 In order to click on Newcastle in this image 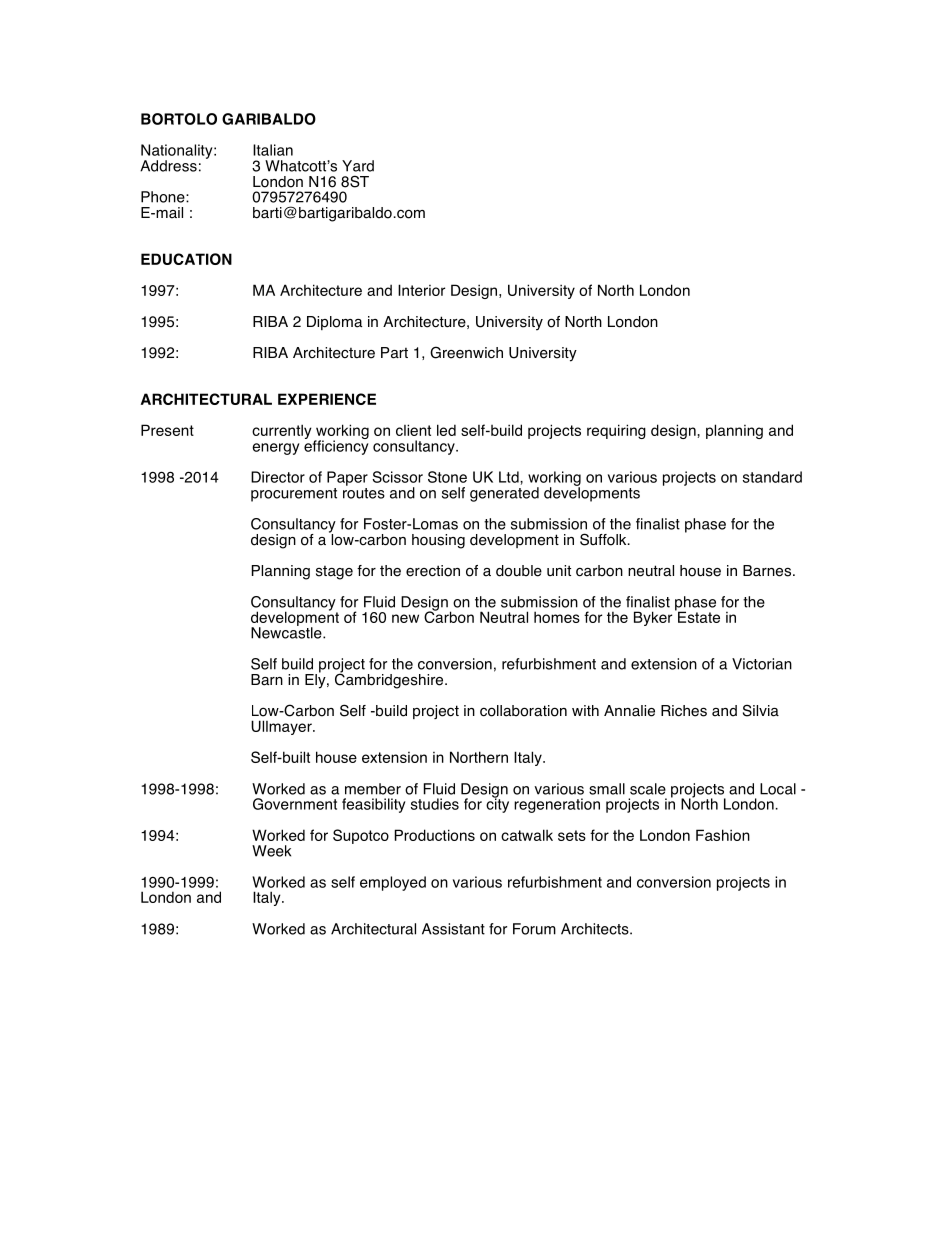, I will do `click(287, 632)`.
